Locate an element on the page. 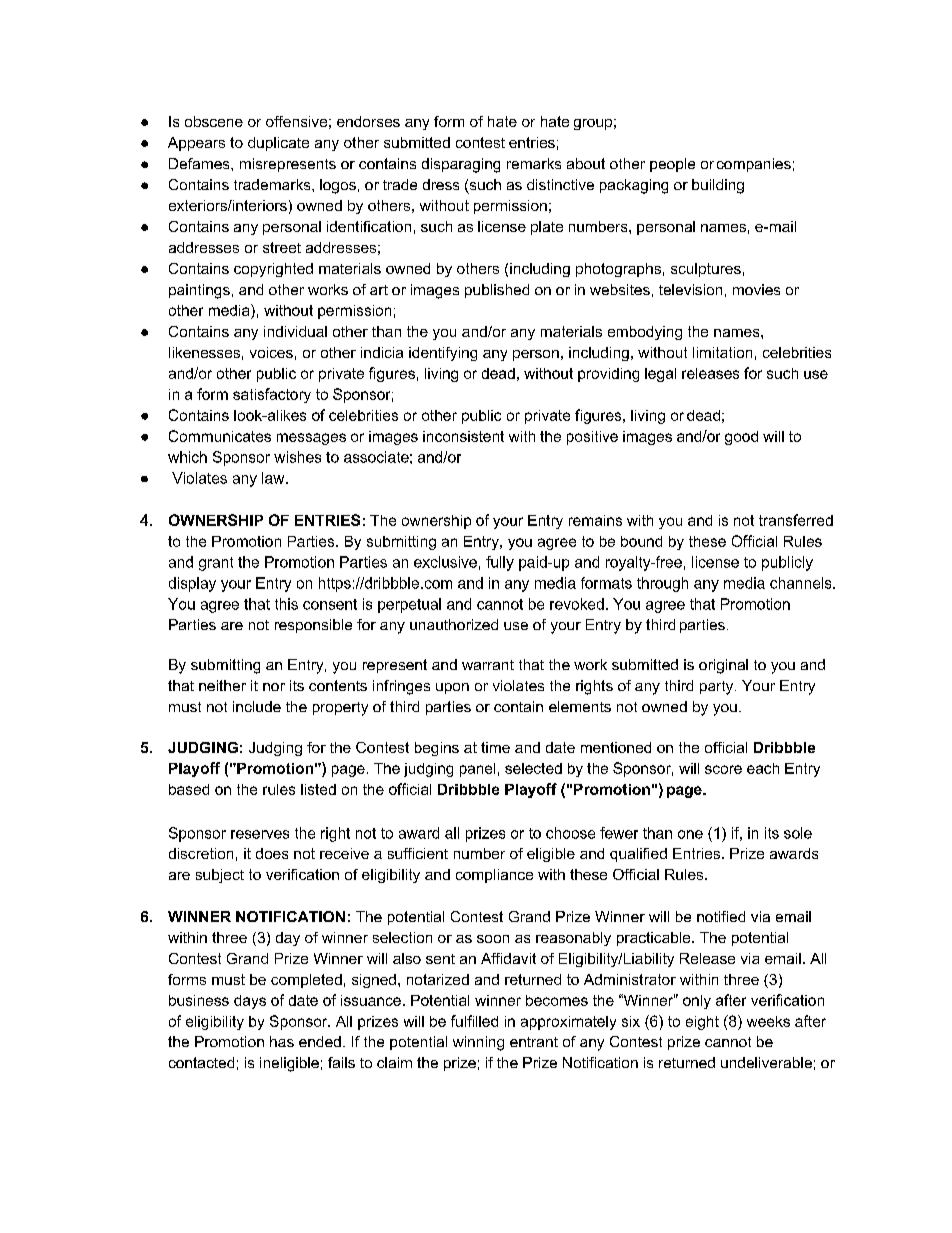 The image size is (952, 1233). disparaging is located at coordinates (461, 165).
